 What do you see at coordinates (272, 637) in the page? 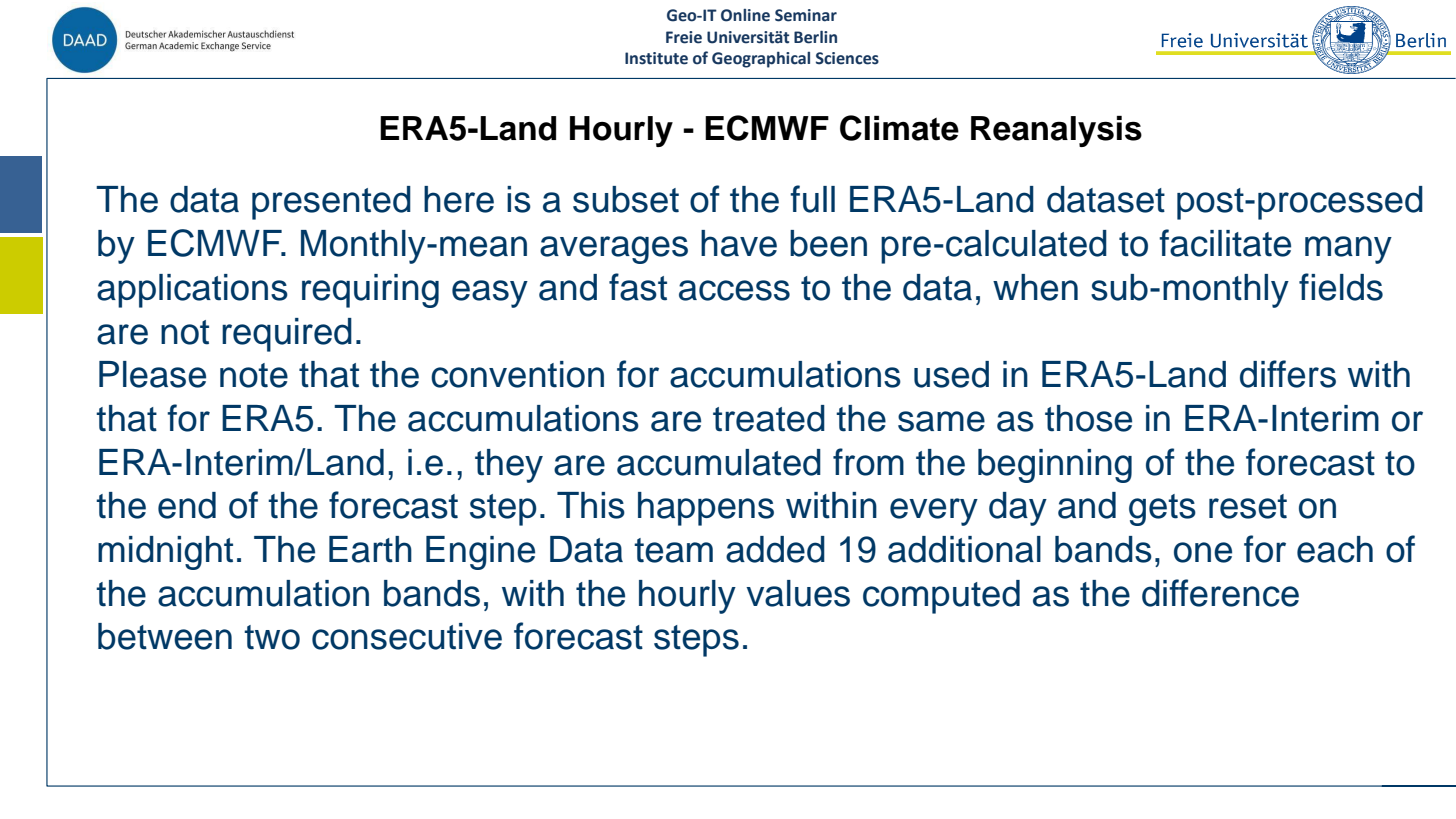
I see `two` at bounding box center [272, 637].
